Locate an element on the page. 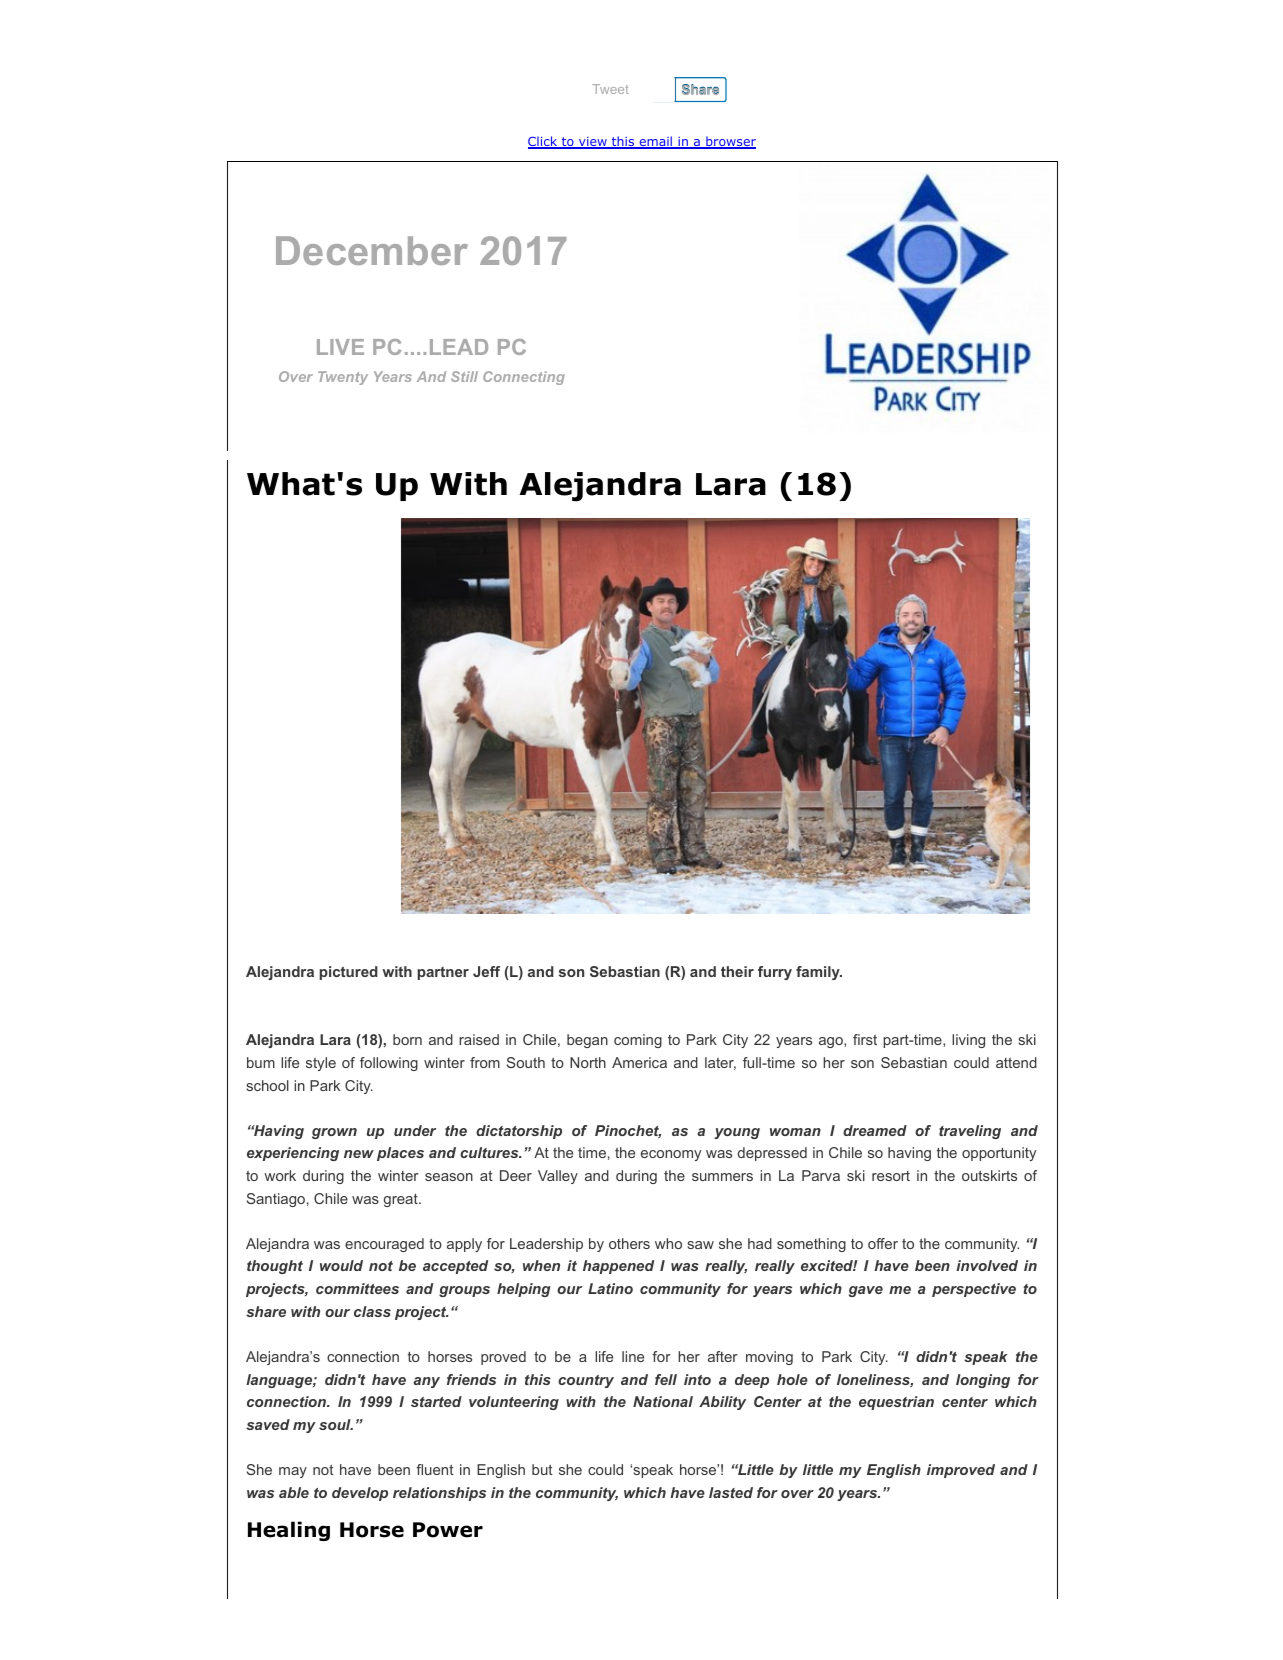 The height and width of the page is (1660, 1283). browser is located at coordinates (730, 142).
